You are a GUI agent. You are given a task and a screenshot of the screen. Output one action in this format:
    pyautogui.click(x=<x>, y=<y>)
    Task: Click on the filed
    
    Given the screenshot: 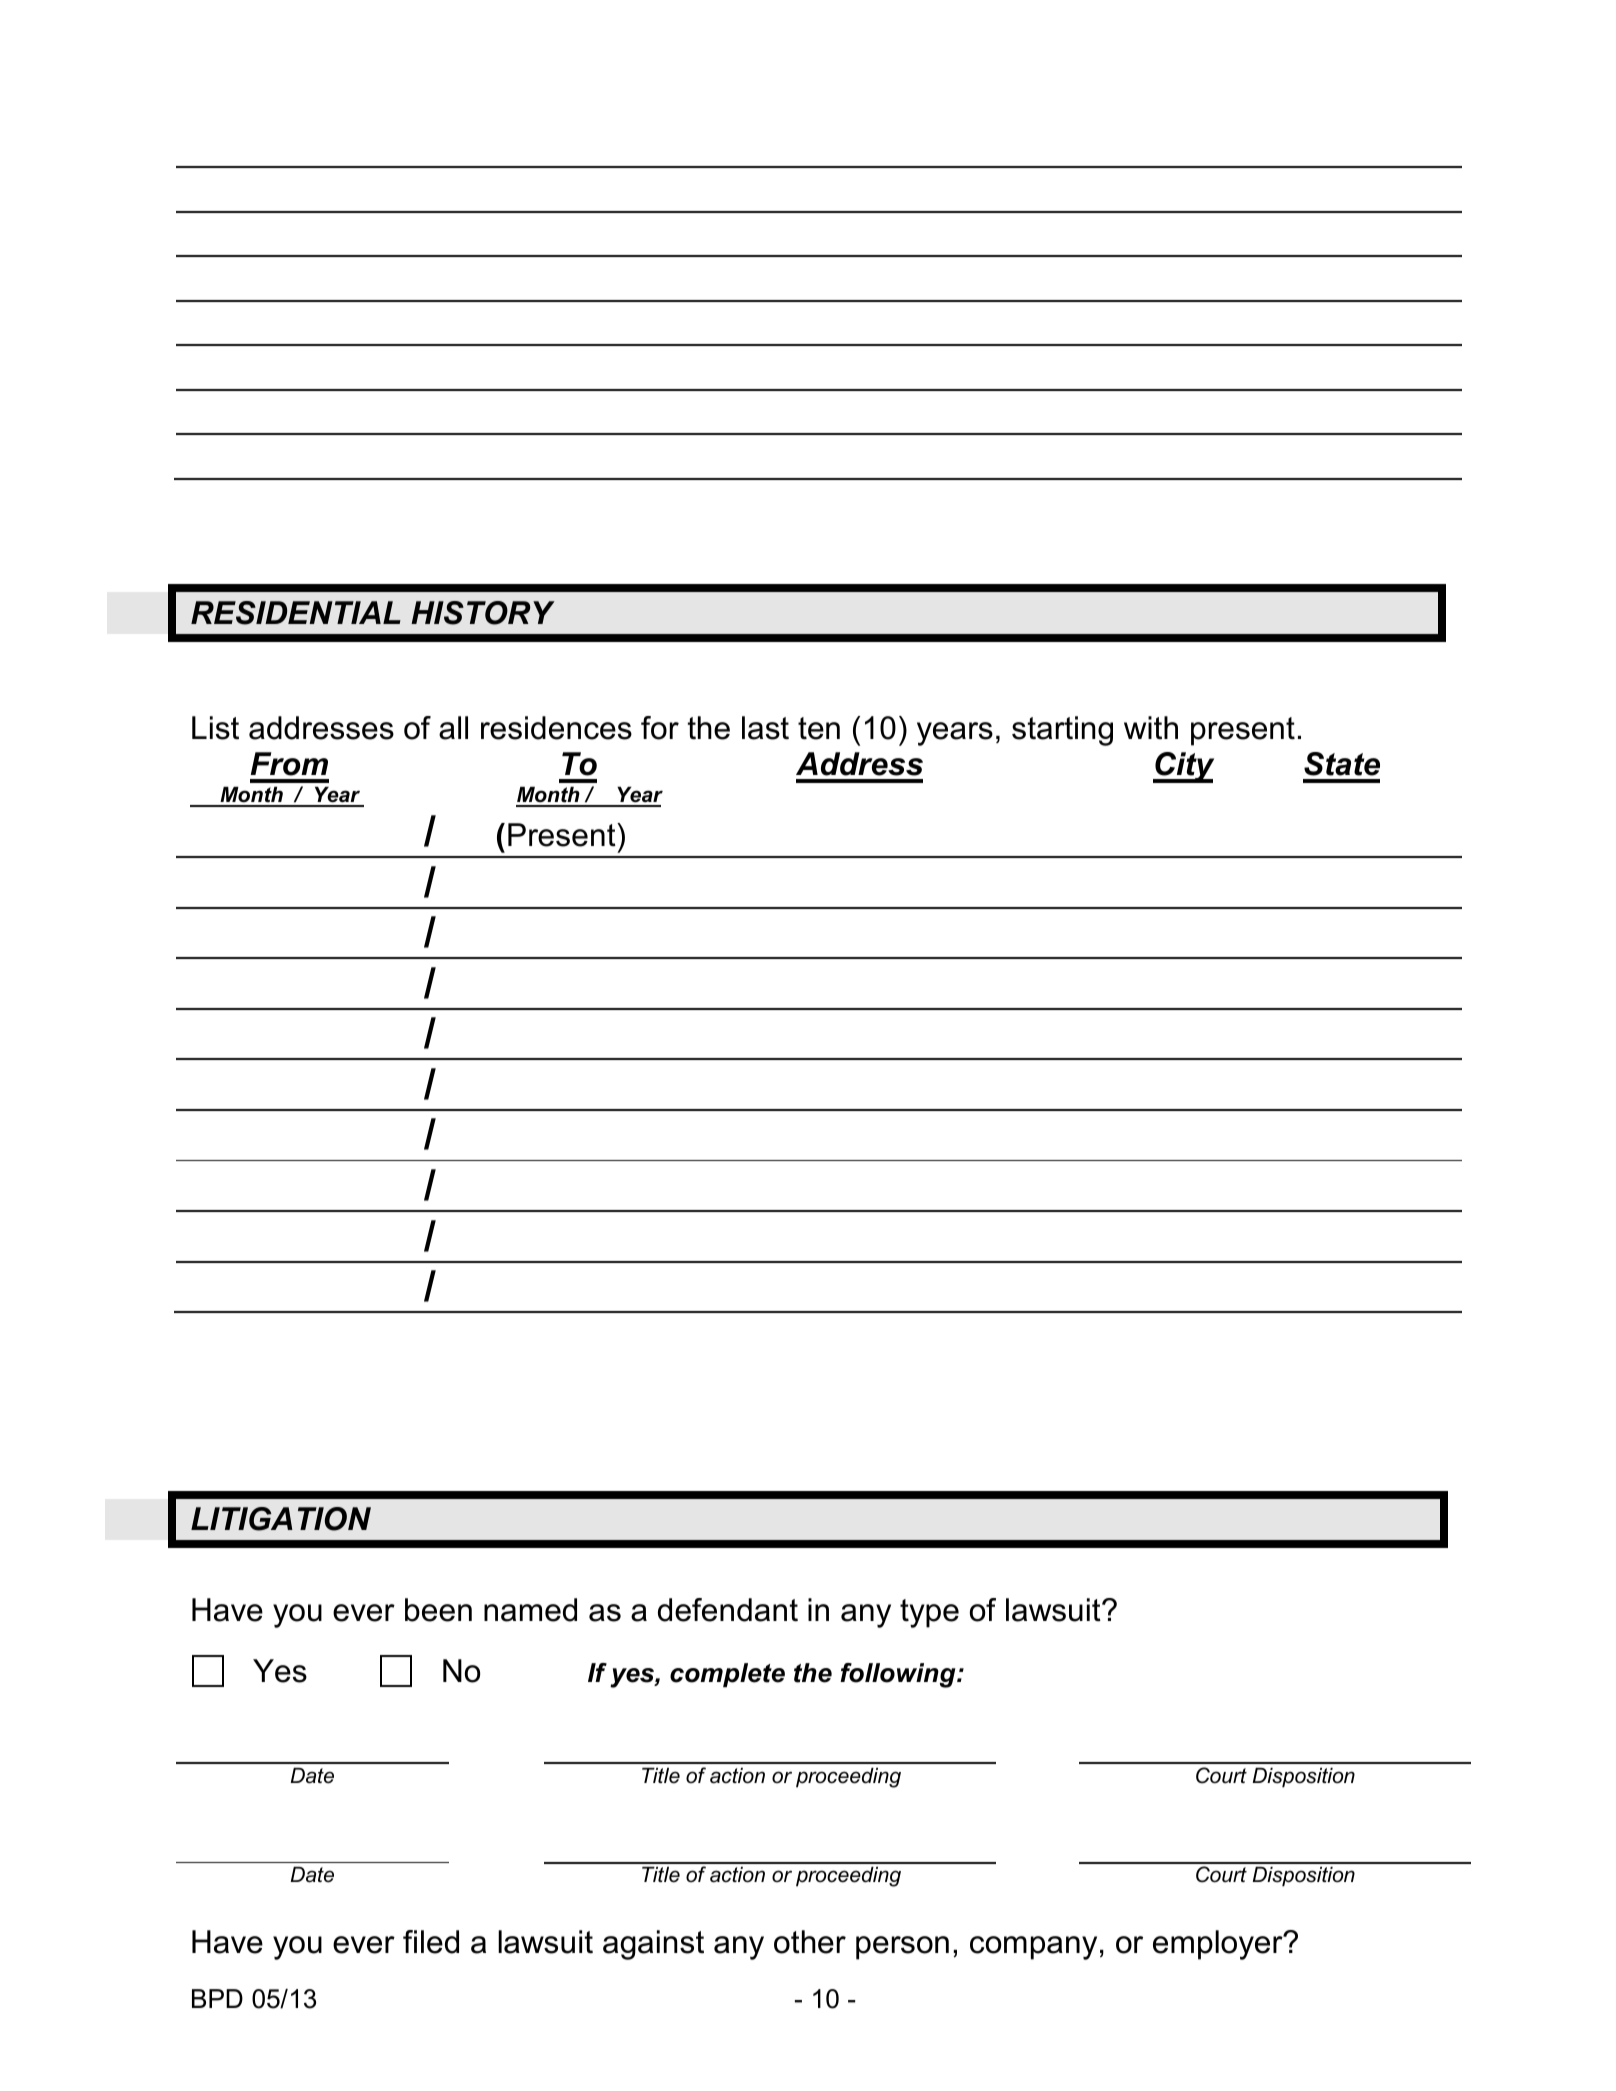 What is the action you would take?
    pyautogui.click(x=431, y=1942)
